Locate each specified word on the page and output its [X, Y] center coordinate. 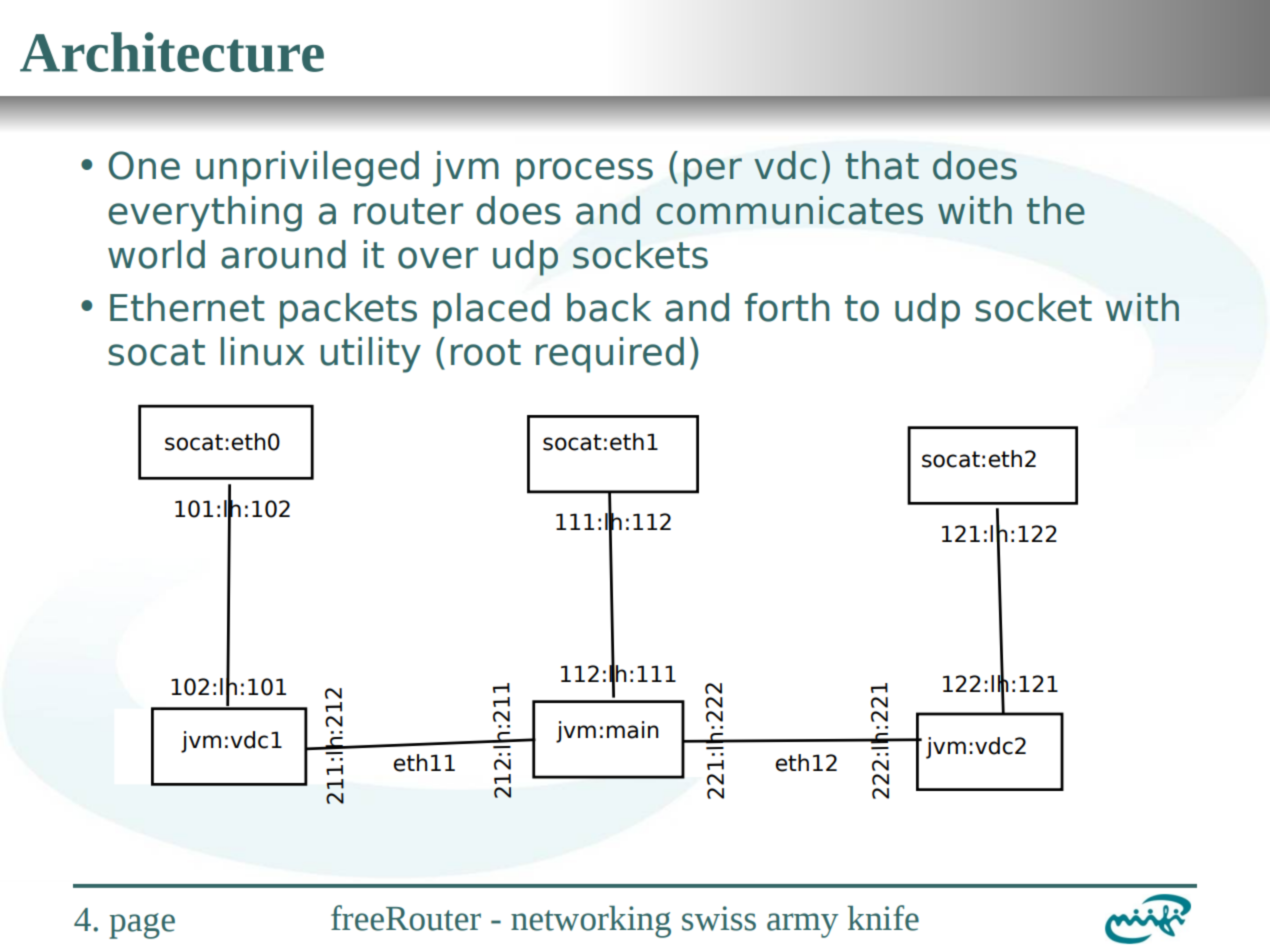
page [142, 926]
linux [263, 351]
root [486, 352]
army [802, 925]
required [610, 355]
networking [591, 922]
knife [883, 918]
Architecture [172, 52]
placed [491, 311]
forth [787, 307]
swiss [719, 918]
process [584, 172]
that [882, 165]
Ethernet [187, 307]
